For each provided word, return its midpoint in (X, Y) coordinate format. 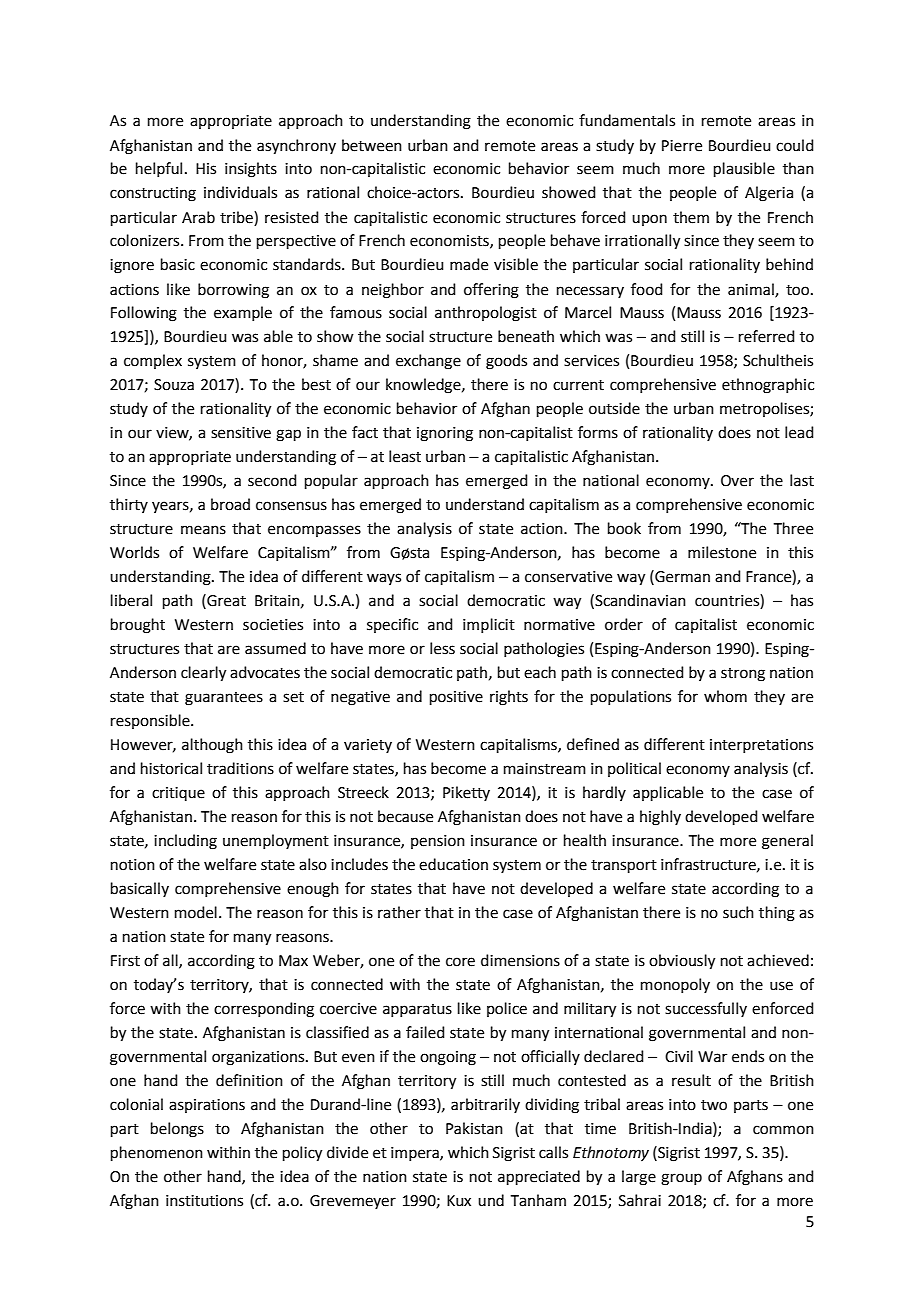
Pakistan (474, 1128)
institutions (204, 1201)
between (372, 145)
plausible (744, 169)
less (442, 648)
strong (743, 675)
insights (251, 170)
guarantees (224, 699)
